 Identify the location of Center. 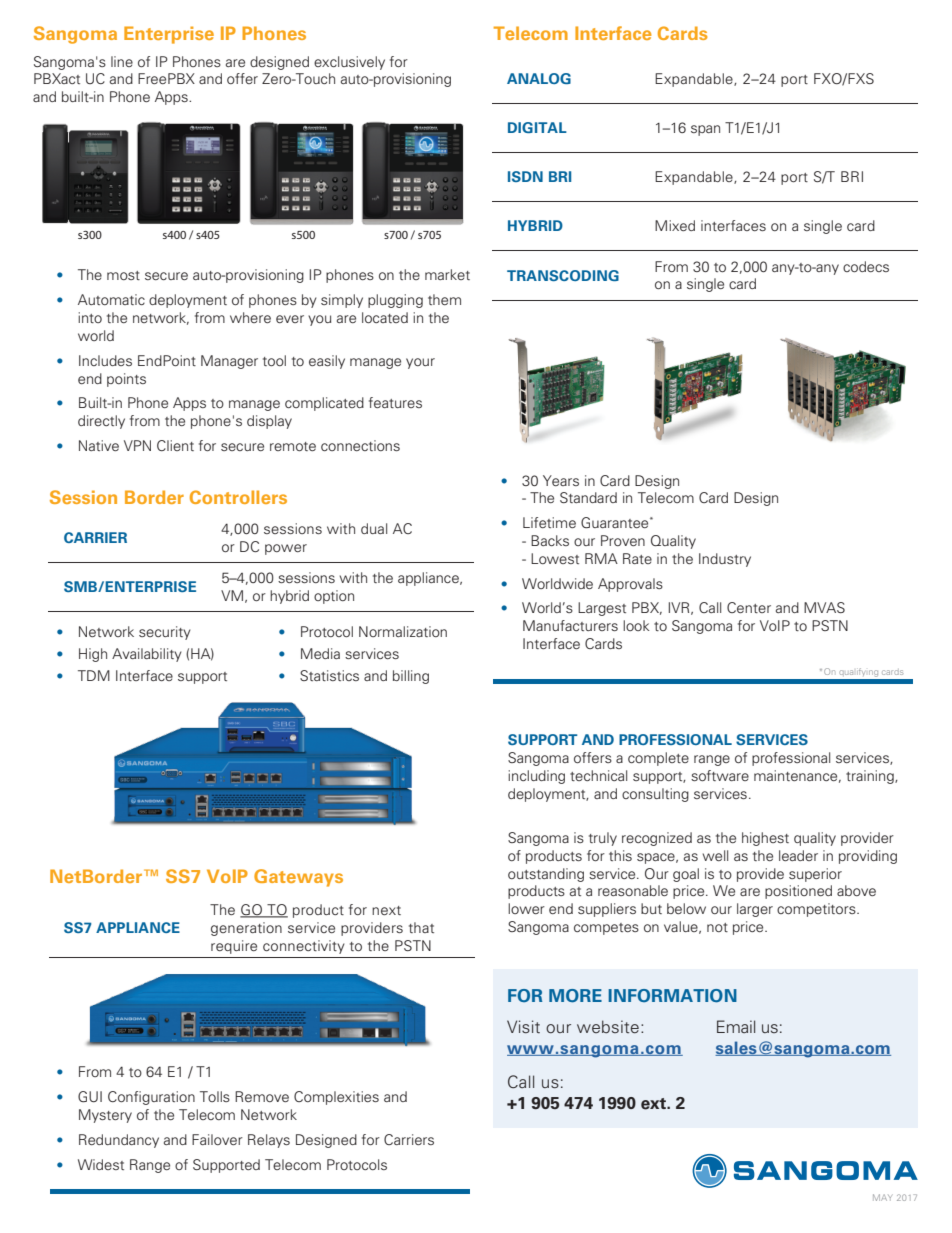
(749, 607).
